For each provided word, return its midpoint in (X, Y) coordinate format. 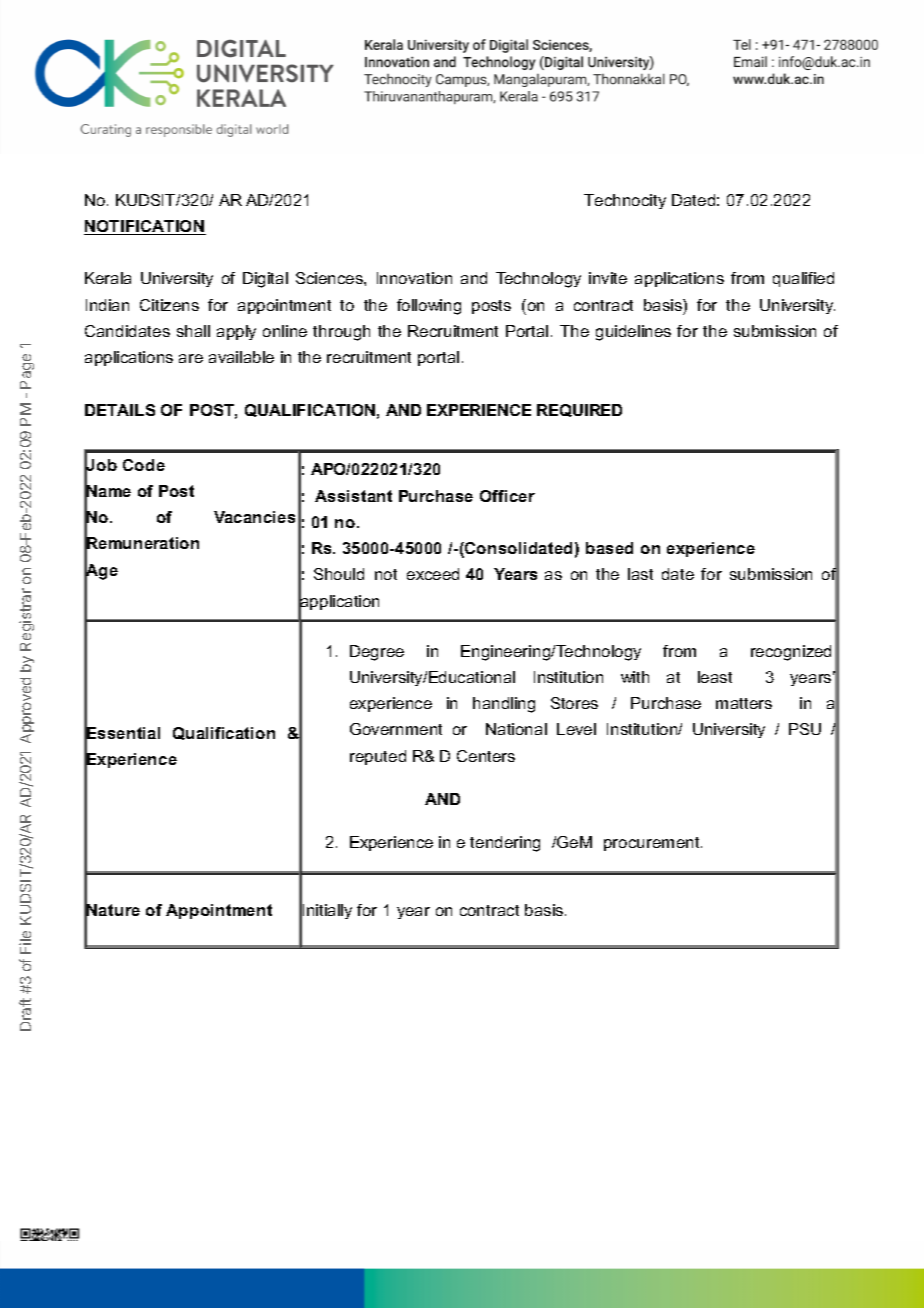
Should (339, 574)
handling (504, 705)
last (640, 574)
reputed (378, 757)
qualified (803, 279)
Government (396, 729)
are (191, 358)
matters (744, 703)
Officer (507, 496)
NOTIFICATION (145, 227)
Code (144, 465)
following (429, 307)
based (609, 548)
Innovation (414, 278)
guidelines (633, 333)
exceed (433, 574)
